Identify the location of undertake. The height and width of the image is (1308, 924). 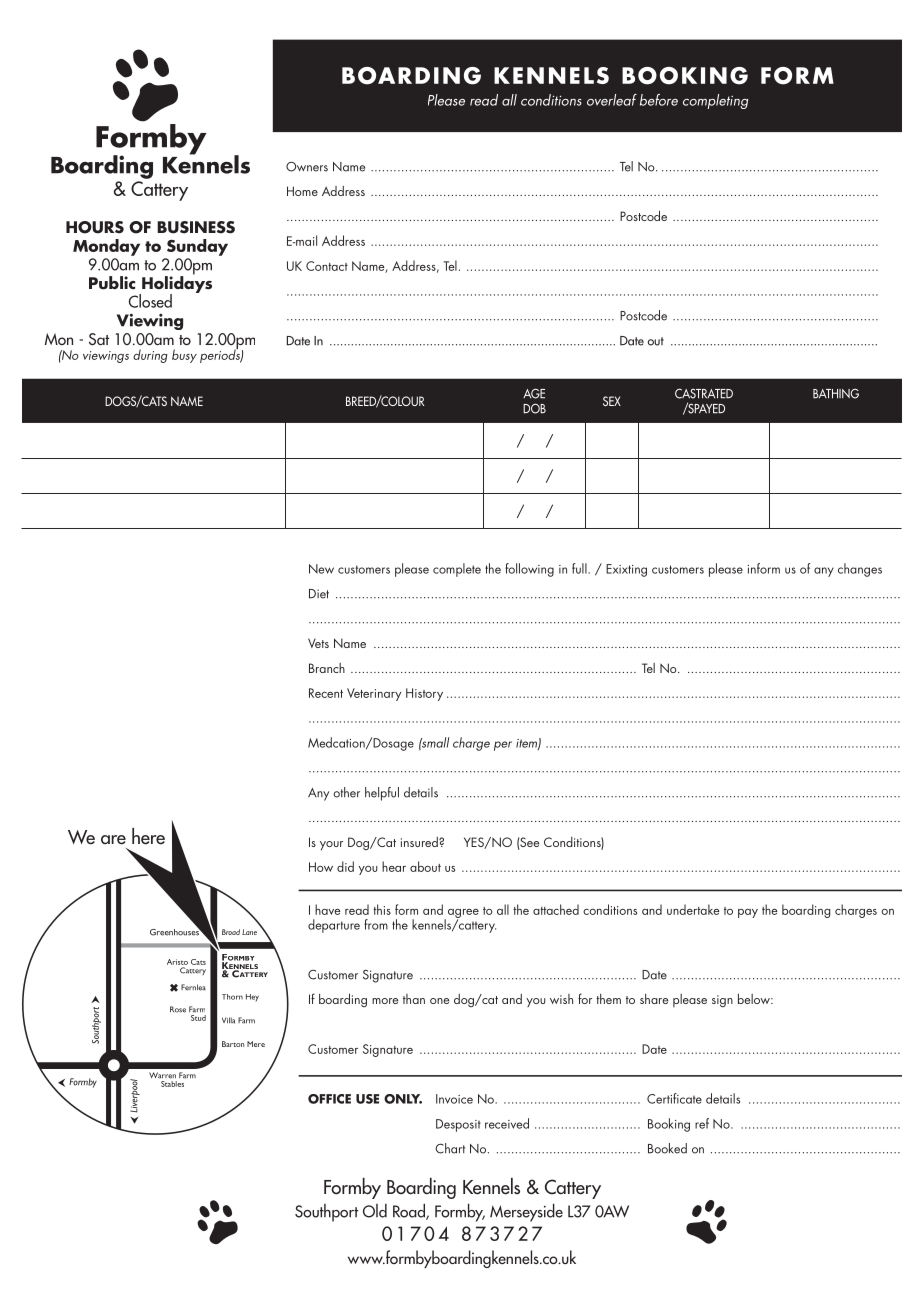
(693, 909).
